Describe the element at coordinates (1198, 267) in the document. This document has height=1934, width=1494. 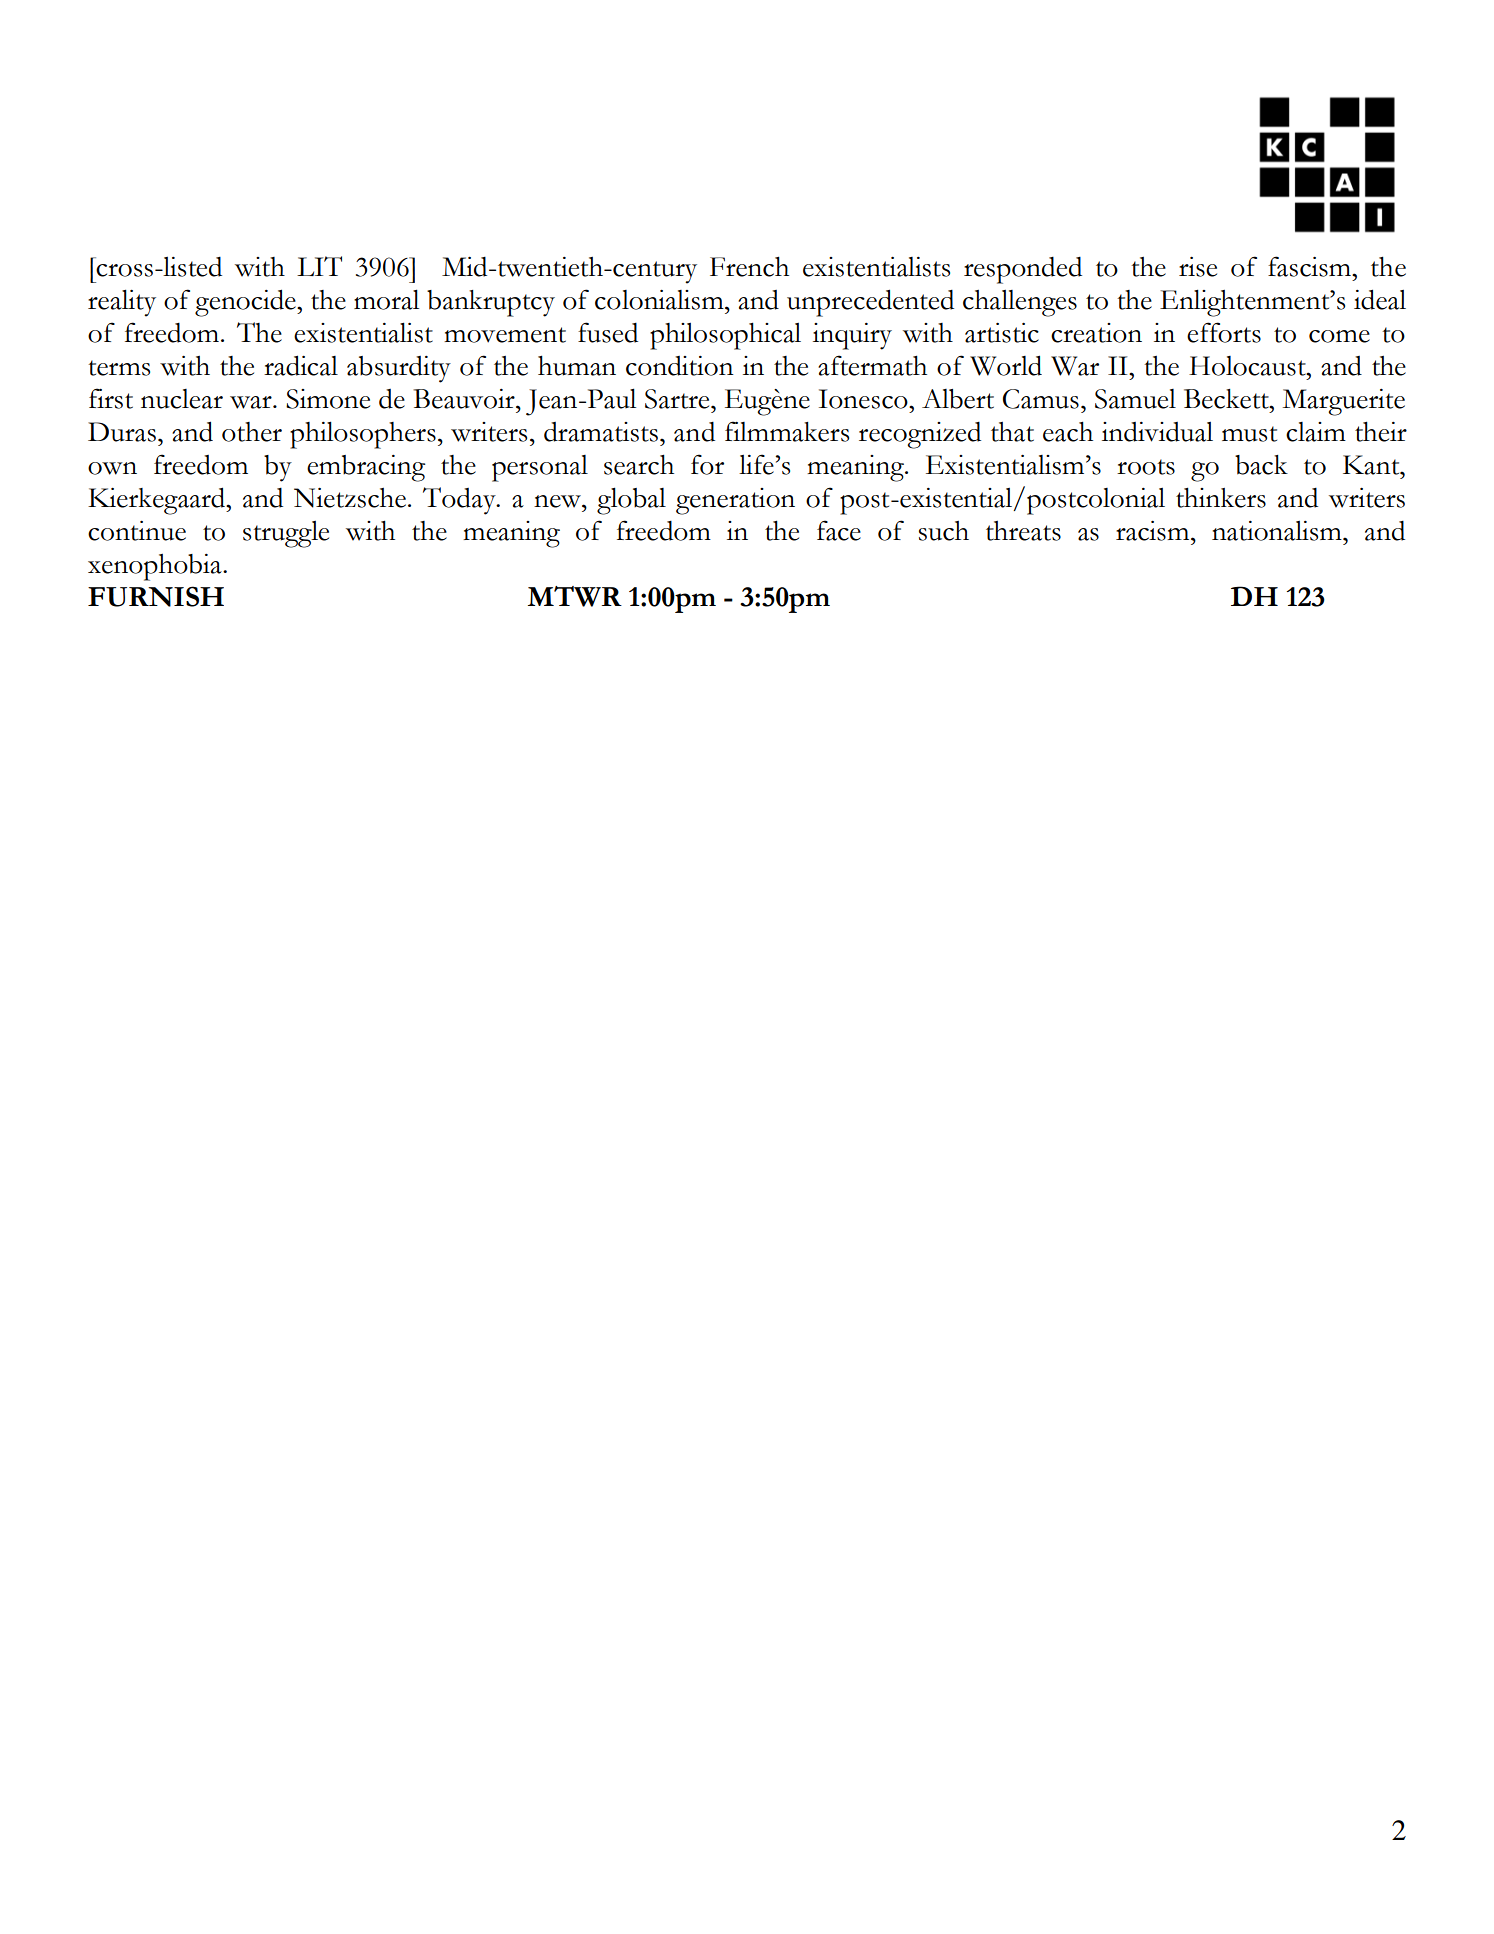
I see `rise` at that location.
